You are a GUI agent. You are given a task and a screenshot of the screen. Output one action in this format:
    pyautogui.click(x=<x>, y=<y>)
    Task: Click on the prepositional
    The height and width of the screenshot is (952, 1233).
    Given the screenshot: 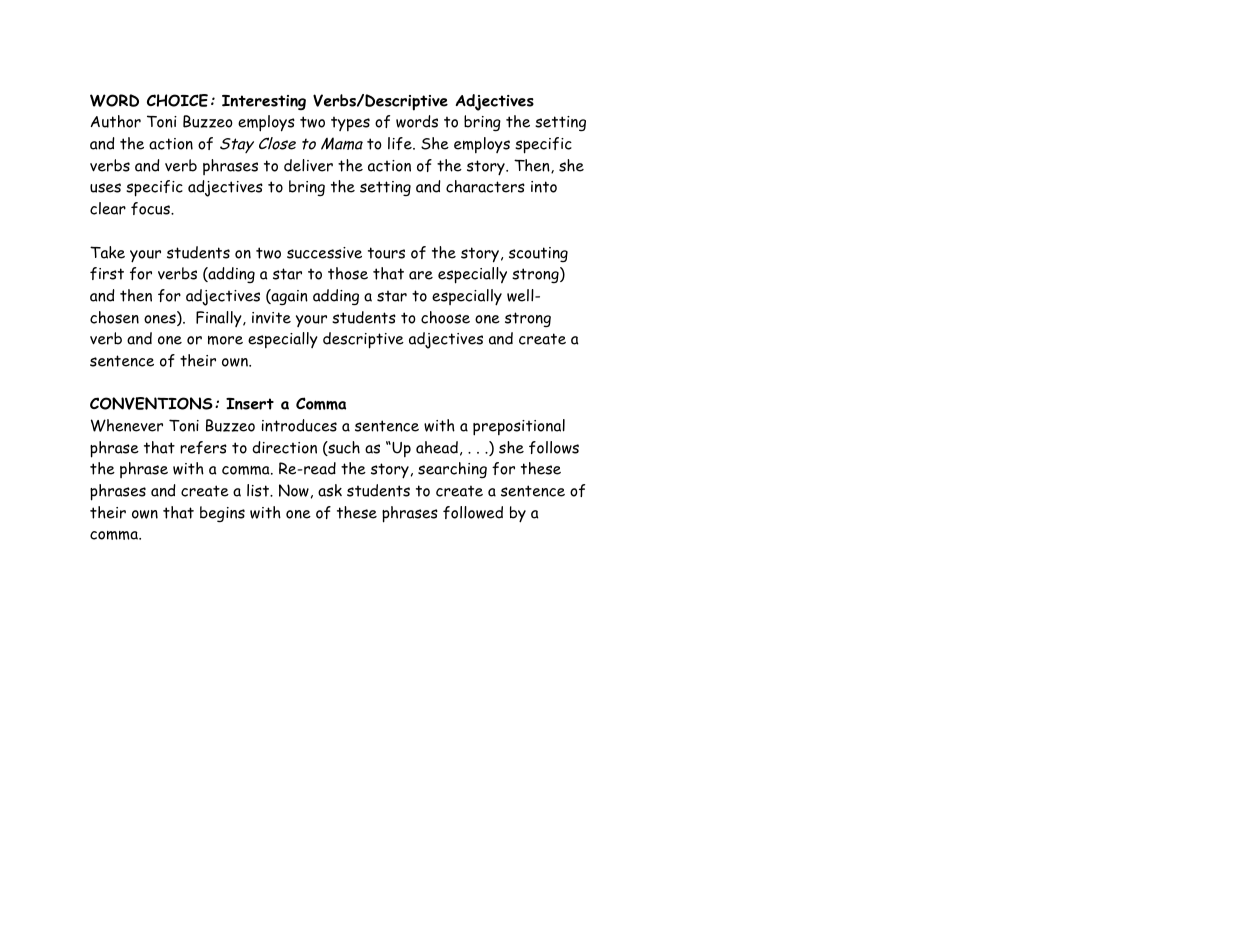 What is the action you would take?
    pyautogui.click(x=519, y=427)
